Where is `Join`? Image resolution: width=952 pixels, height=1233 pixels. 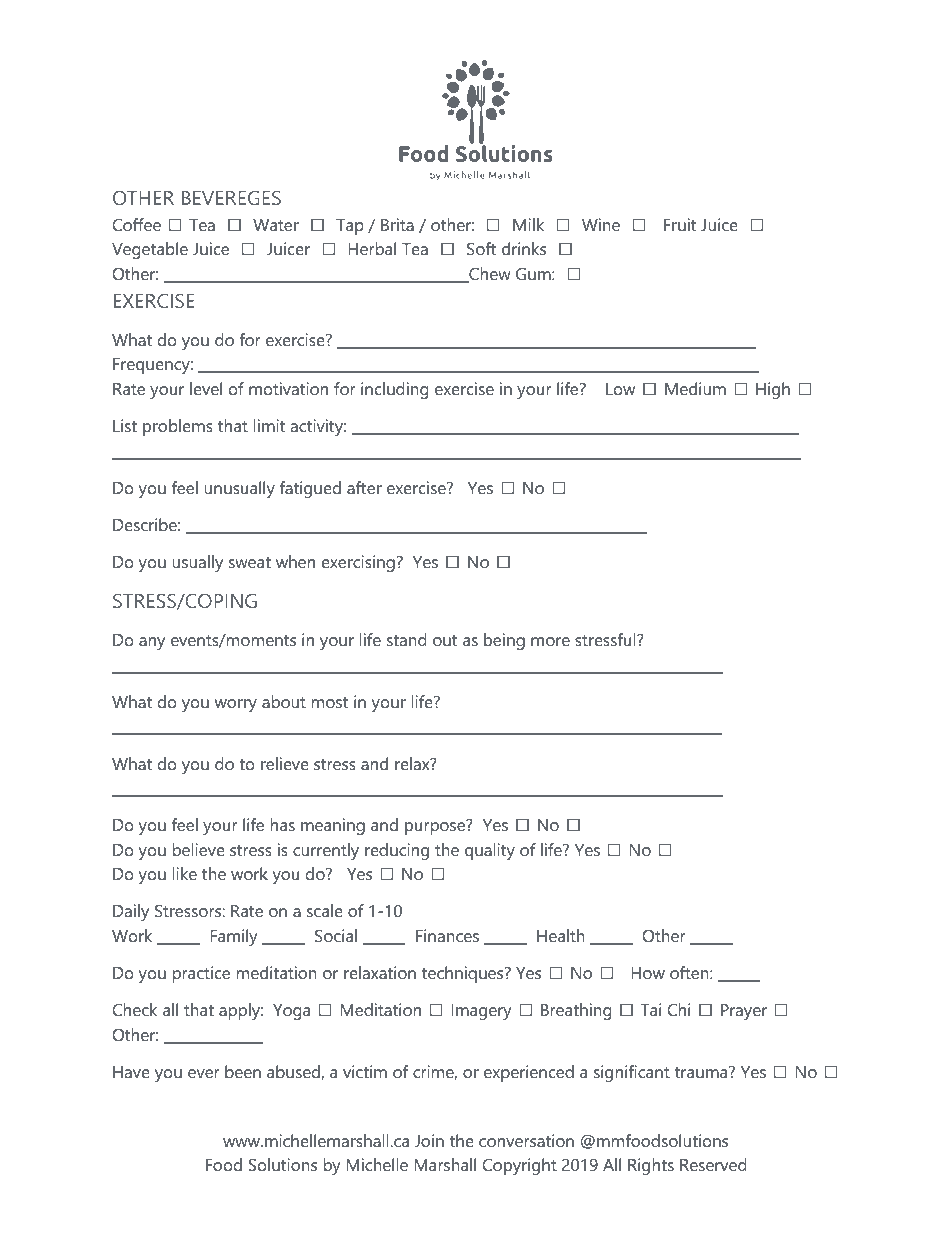
Join is located at coordinates (429, 1140).
